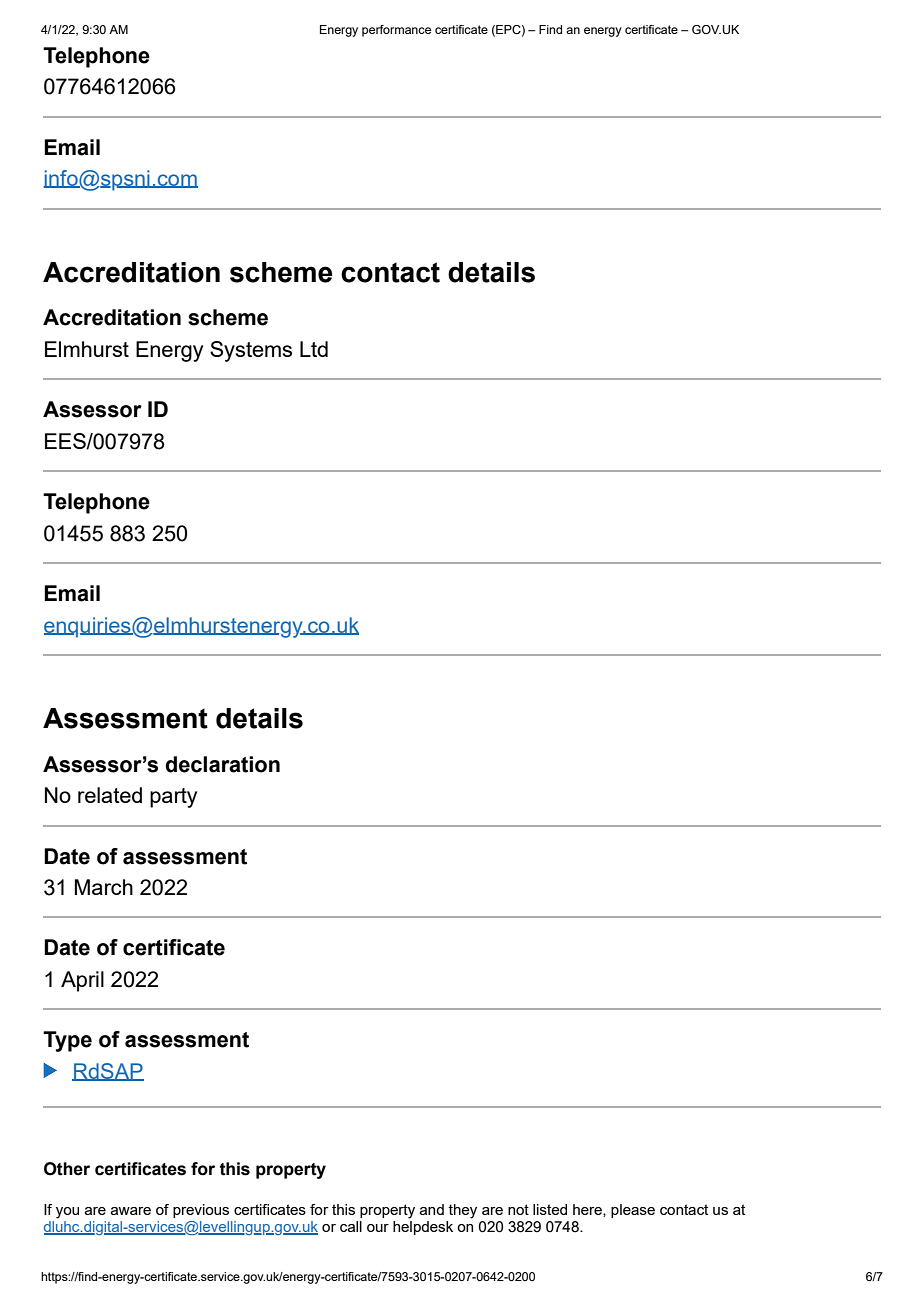  Describe the element at coordinates (396, 31) in the image. I see `performance` at that location.
